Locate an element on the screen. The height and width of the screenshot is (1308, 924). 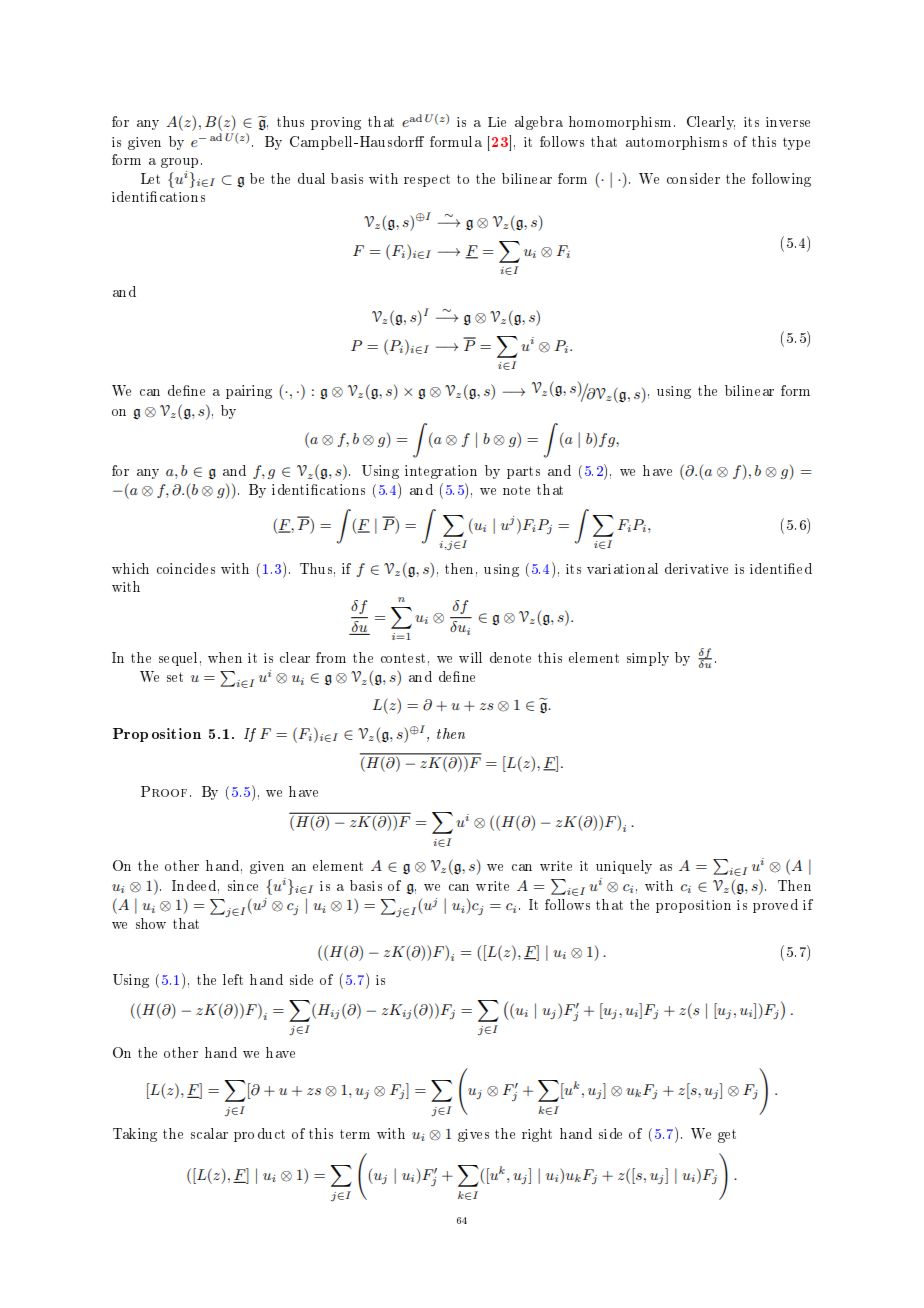
gives is located at coordinates (473, 1135).
